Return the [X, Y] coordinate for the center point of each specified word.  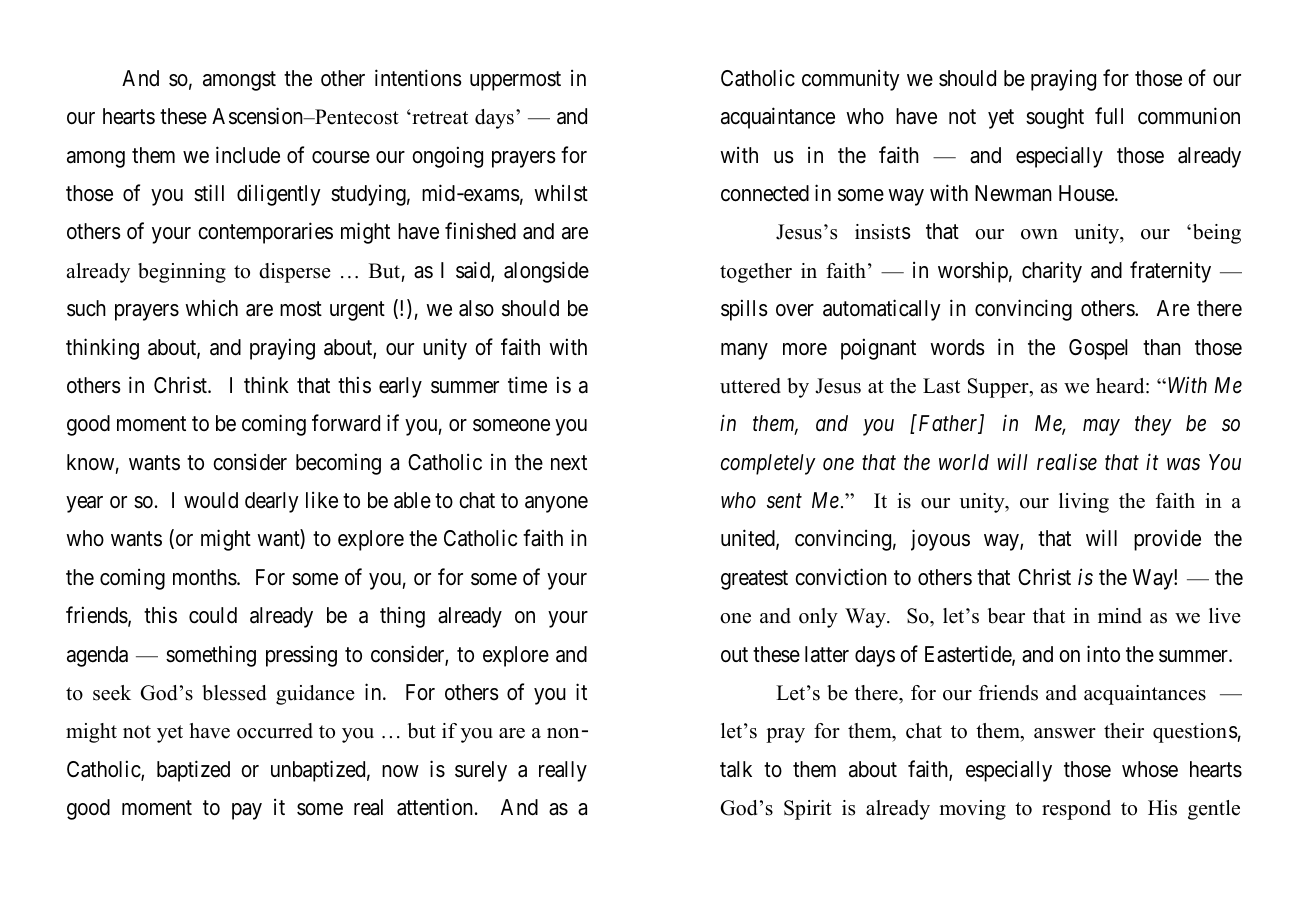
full [1109, 115]
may [1101, 428]
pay [247, 811]
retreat [439, 118]
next [569, 463]
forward [346, 423]
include [248, 155]
